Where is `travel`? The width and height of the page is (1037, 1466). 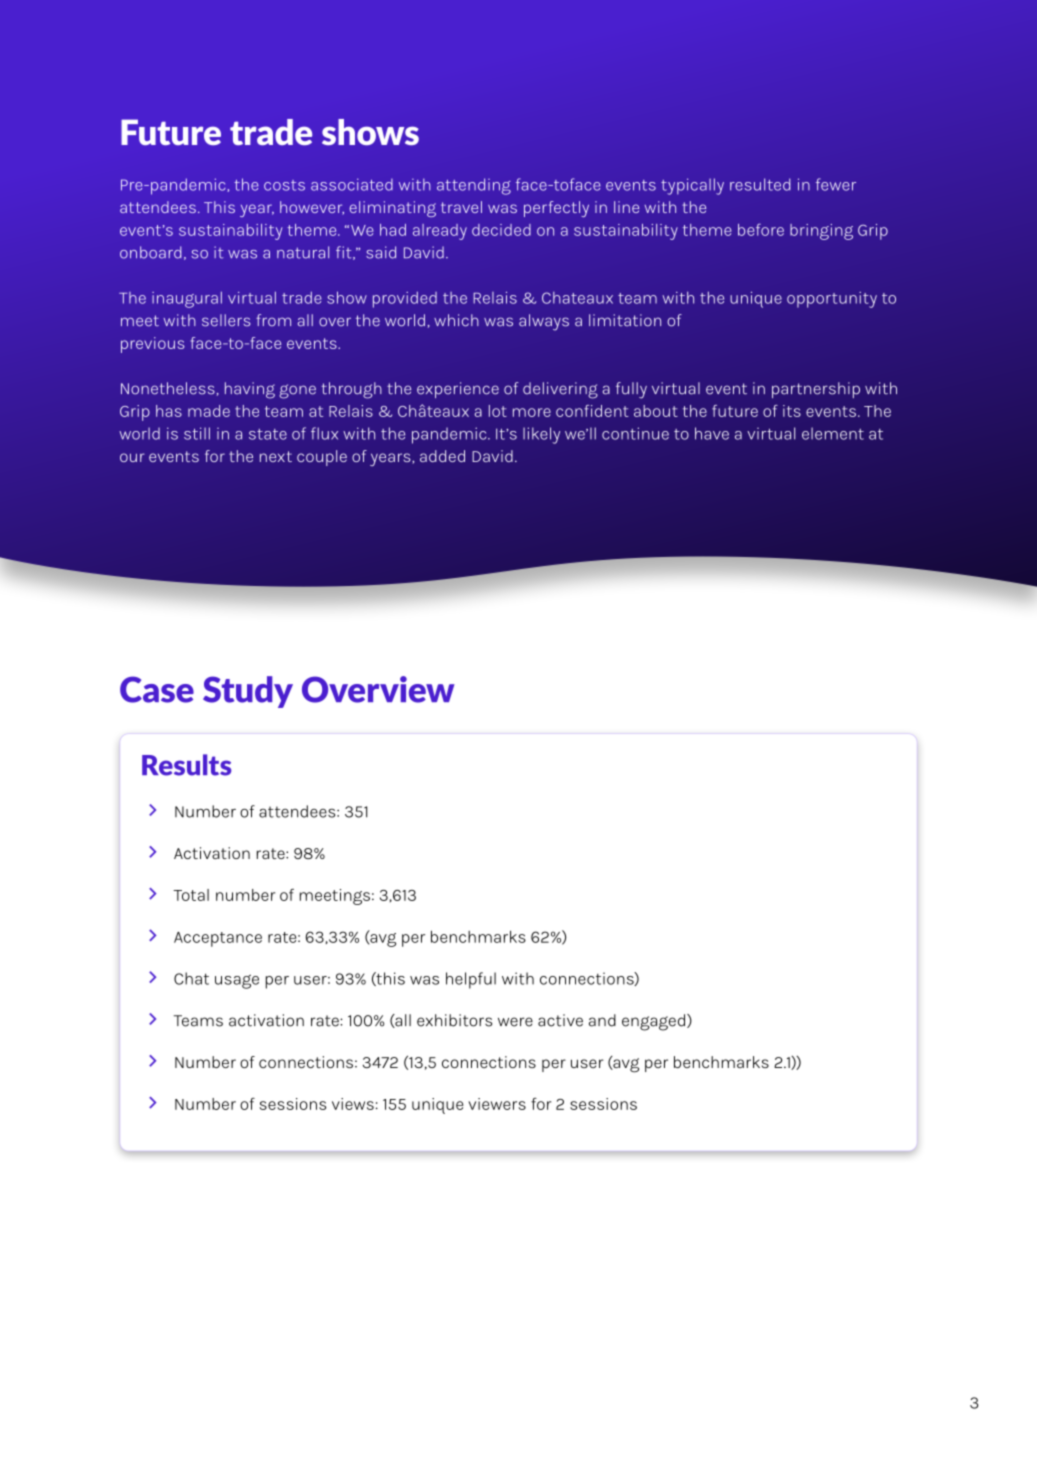
travel is located at coordinates (461, 207).
